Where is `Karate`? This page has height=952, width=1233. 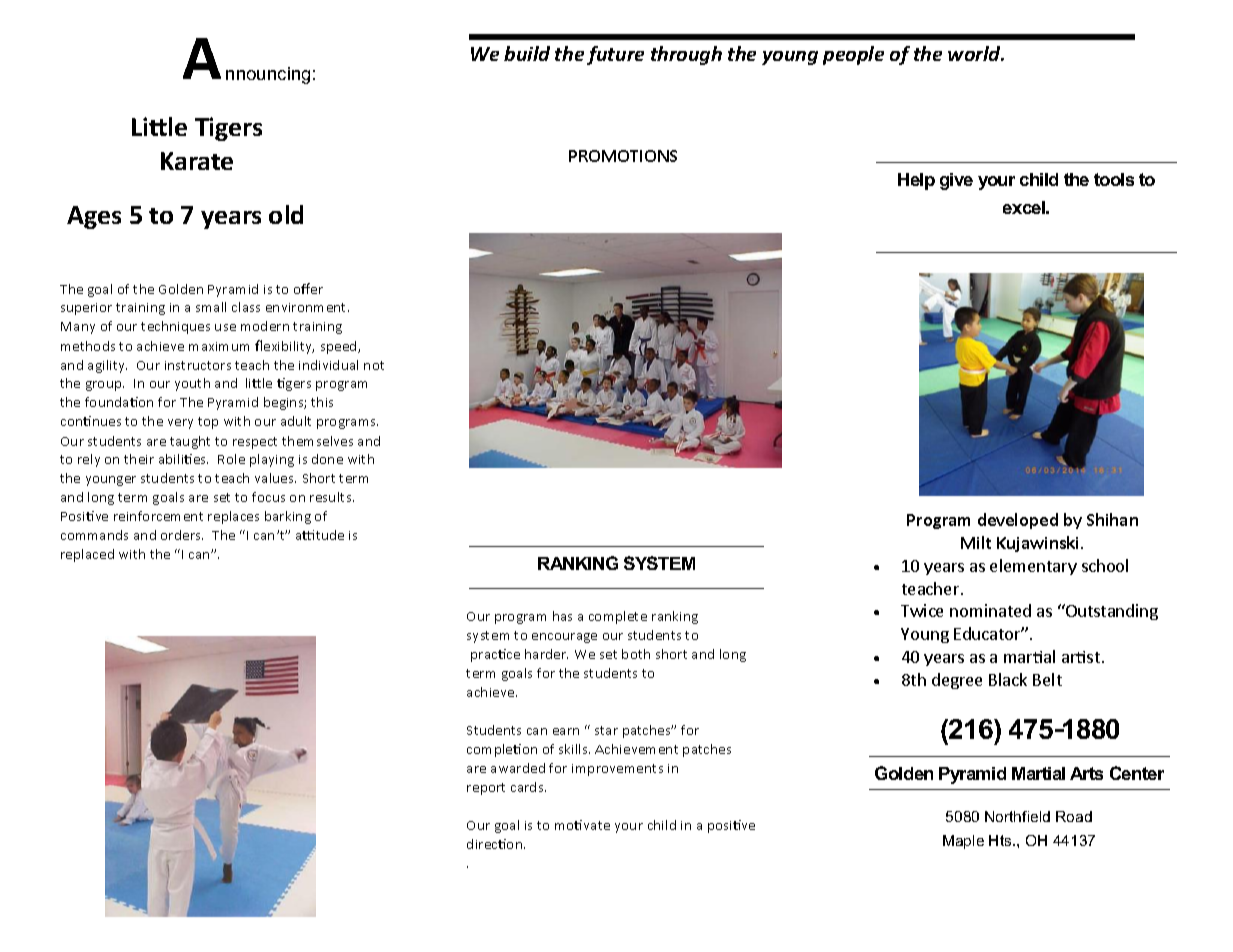 Karate is located at coordinates (197, 161).
